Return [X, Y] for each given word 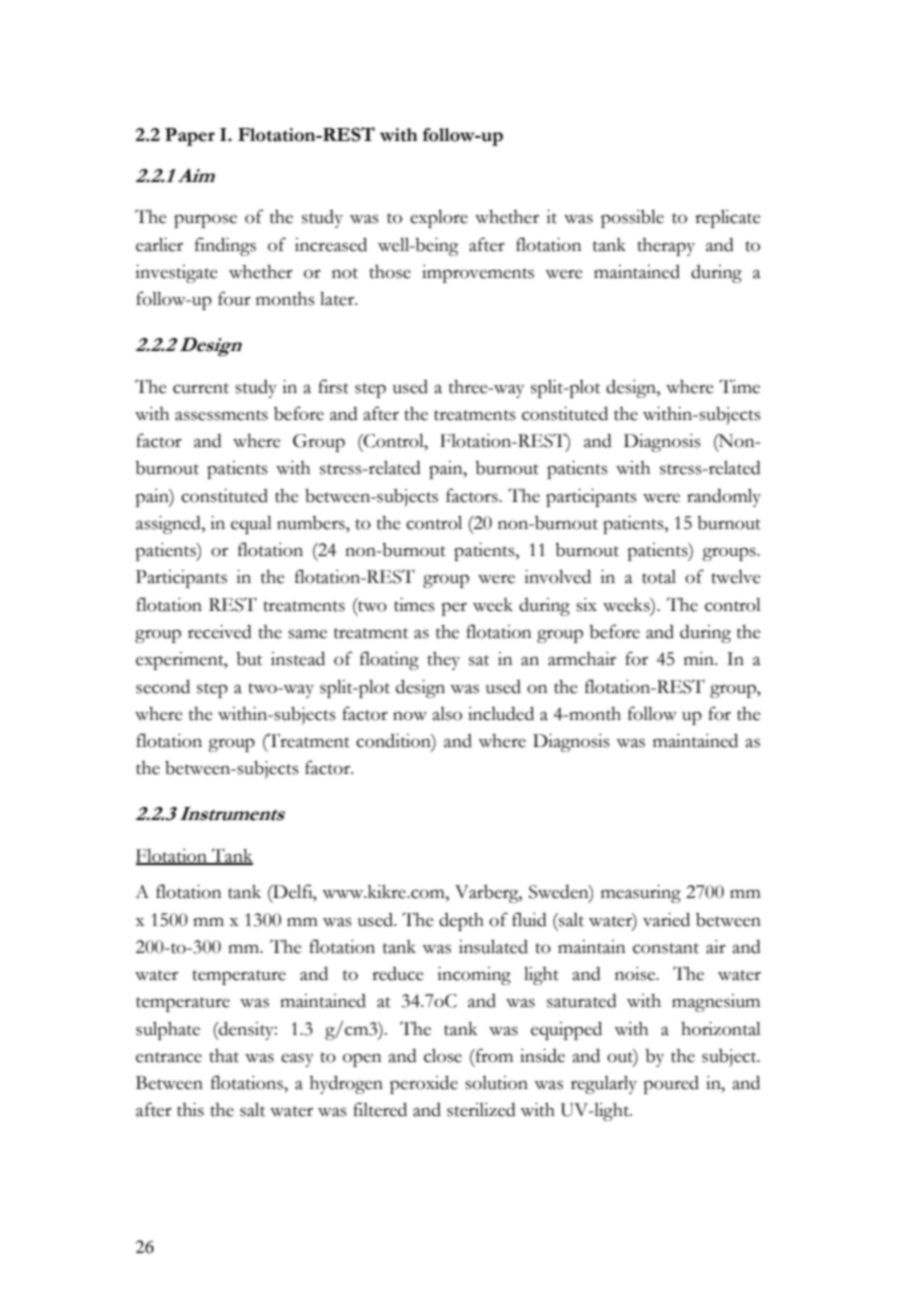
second [163, 686]
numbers [312, 523]
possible [632, 218]
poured [671, 1085]
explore [439, 218]
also [447, 714]
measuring [641, 894]
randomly [724, 497]
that [224, 1056]
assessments [221, 415]
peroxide [424, 1084]
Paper [190, 137]
